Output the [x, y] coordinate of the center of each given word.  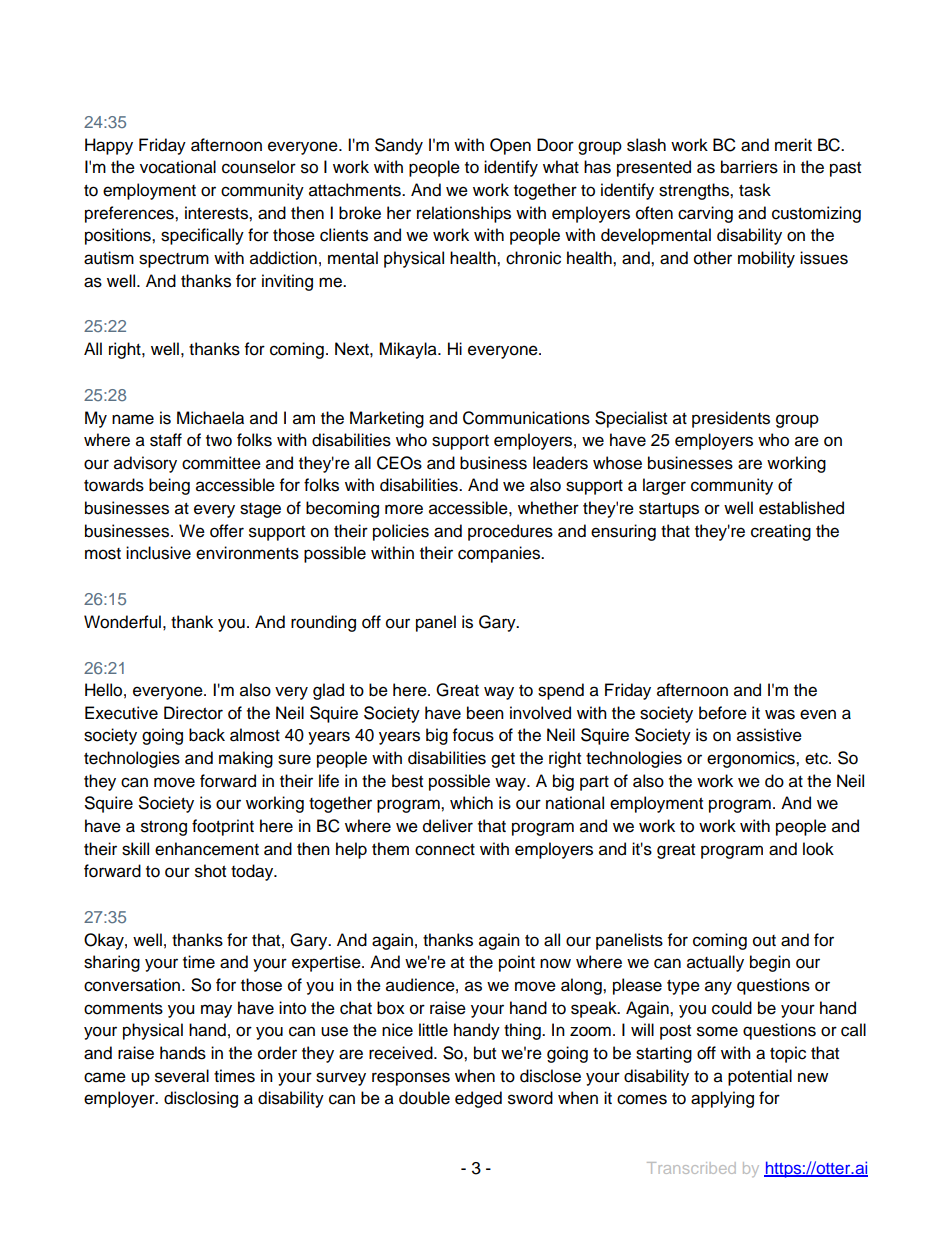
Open [510, 146]
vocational [178, 167]
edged [478, 1099]
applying [722, 1099]
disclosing [201, 1099]
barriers [749, 167]
